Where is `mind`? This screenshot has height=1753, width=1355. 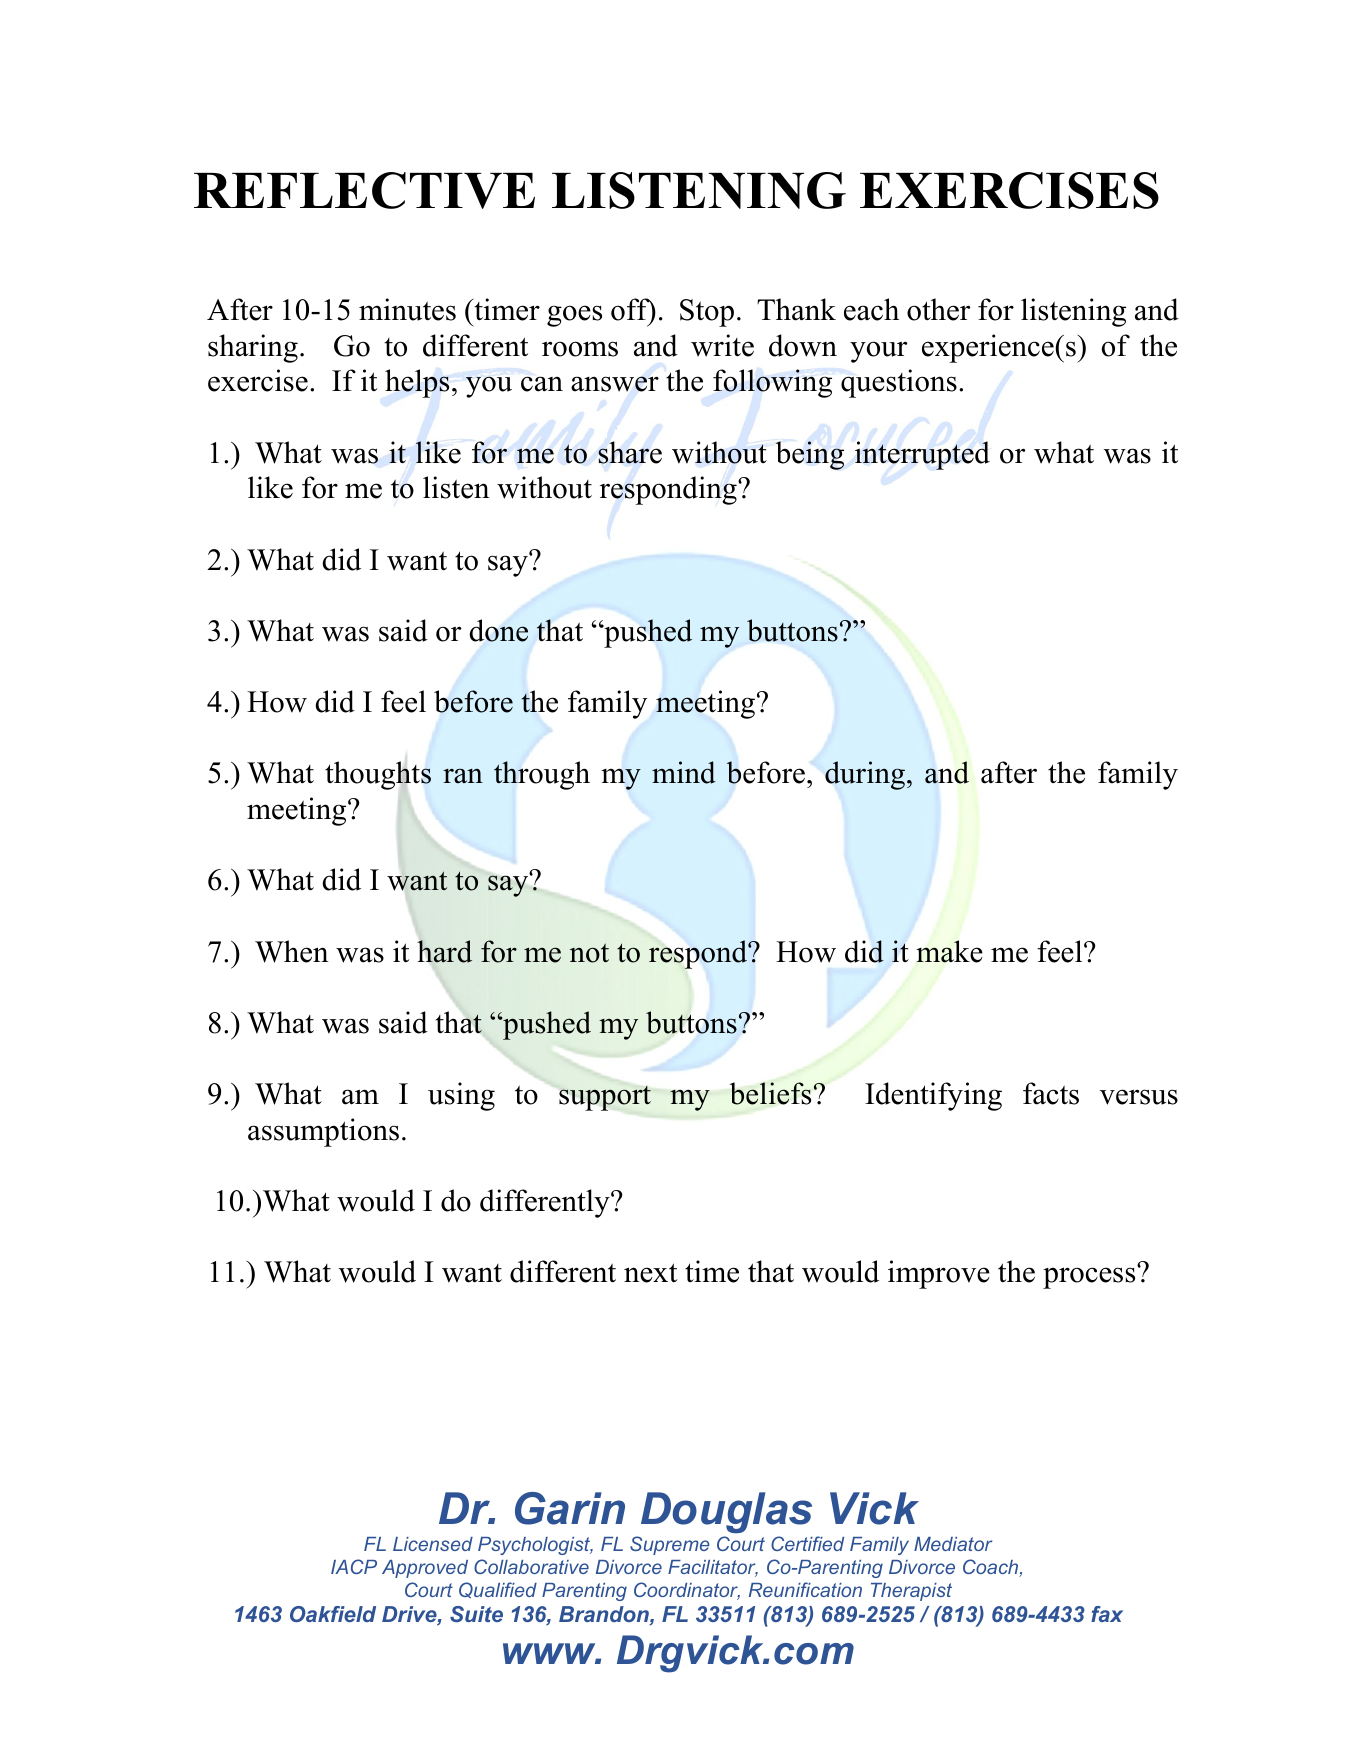
mind is located at coordinates (684, 772).
